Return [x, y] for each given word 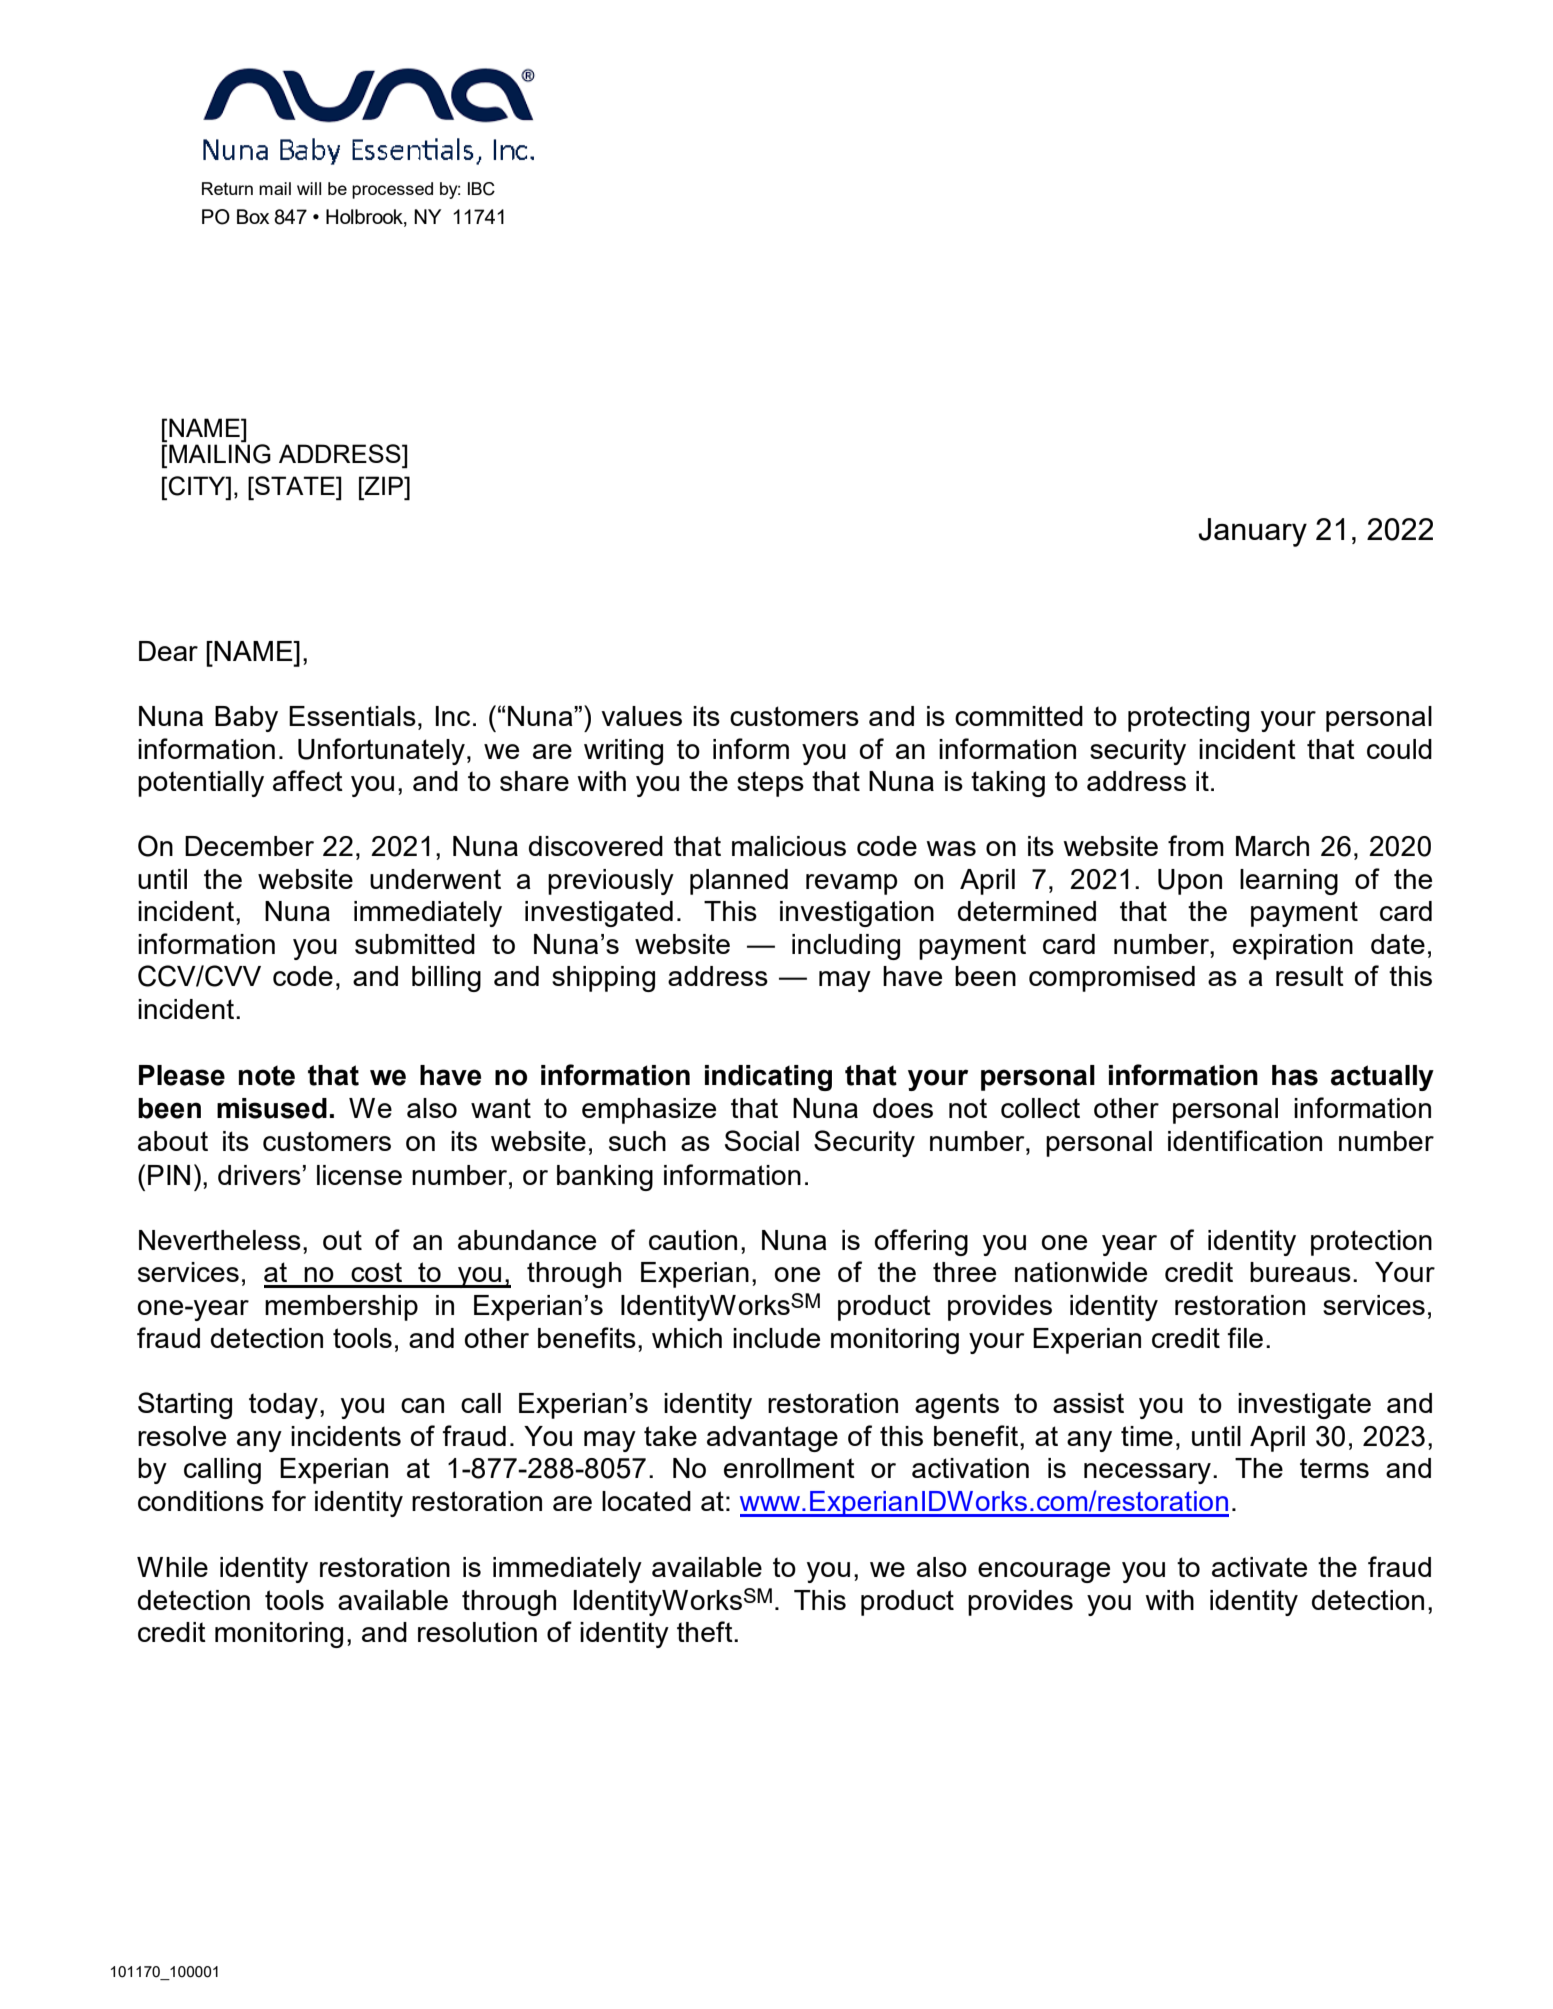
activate [1259, 1567]
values [641, 716]
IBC [481, 189]
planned [739, 882]
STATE [295, 485]
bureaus [1300, 1272]
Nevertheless [220, 1240]
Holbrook [365, 217]
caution [693, 1240]
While [172, 1567]
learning [1289, 882]
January [1252, 532]
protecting [1188, 719]
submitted [415, 944]
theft [706, 1631]
